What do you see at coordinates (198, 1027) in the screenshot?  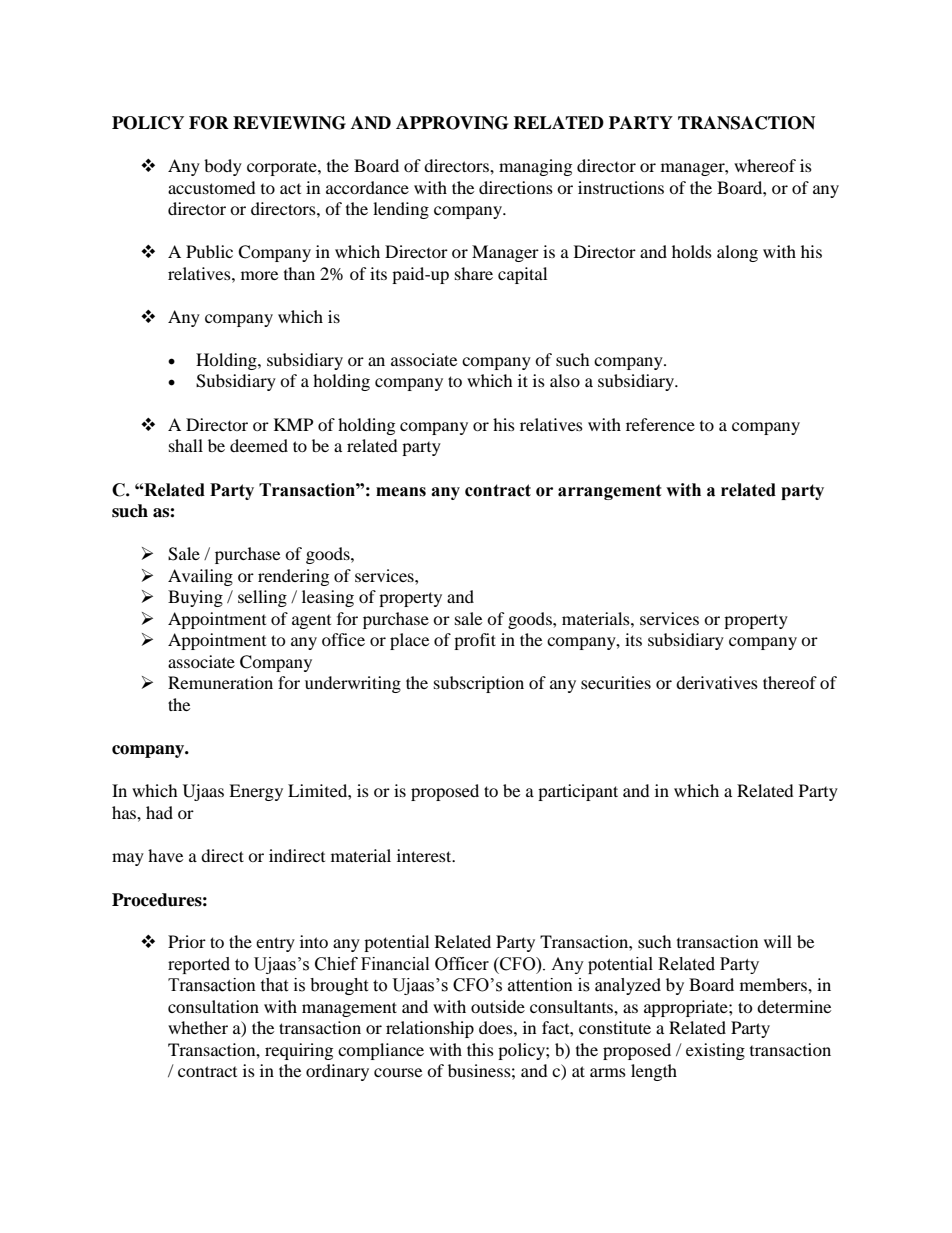 I see `whether` at bounding box center [198, 1027].
